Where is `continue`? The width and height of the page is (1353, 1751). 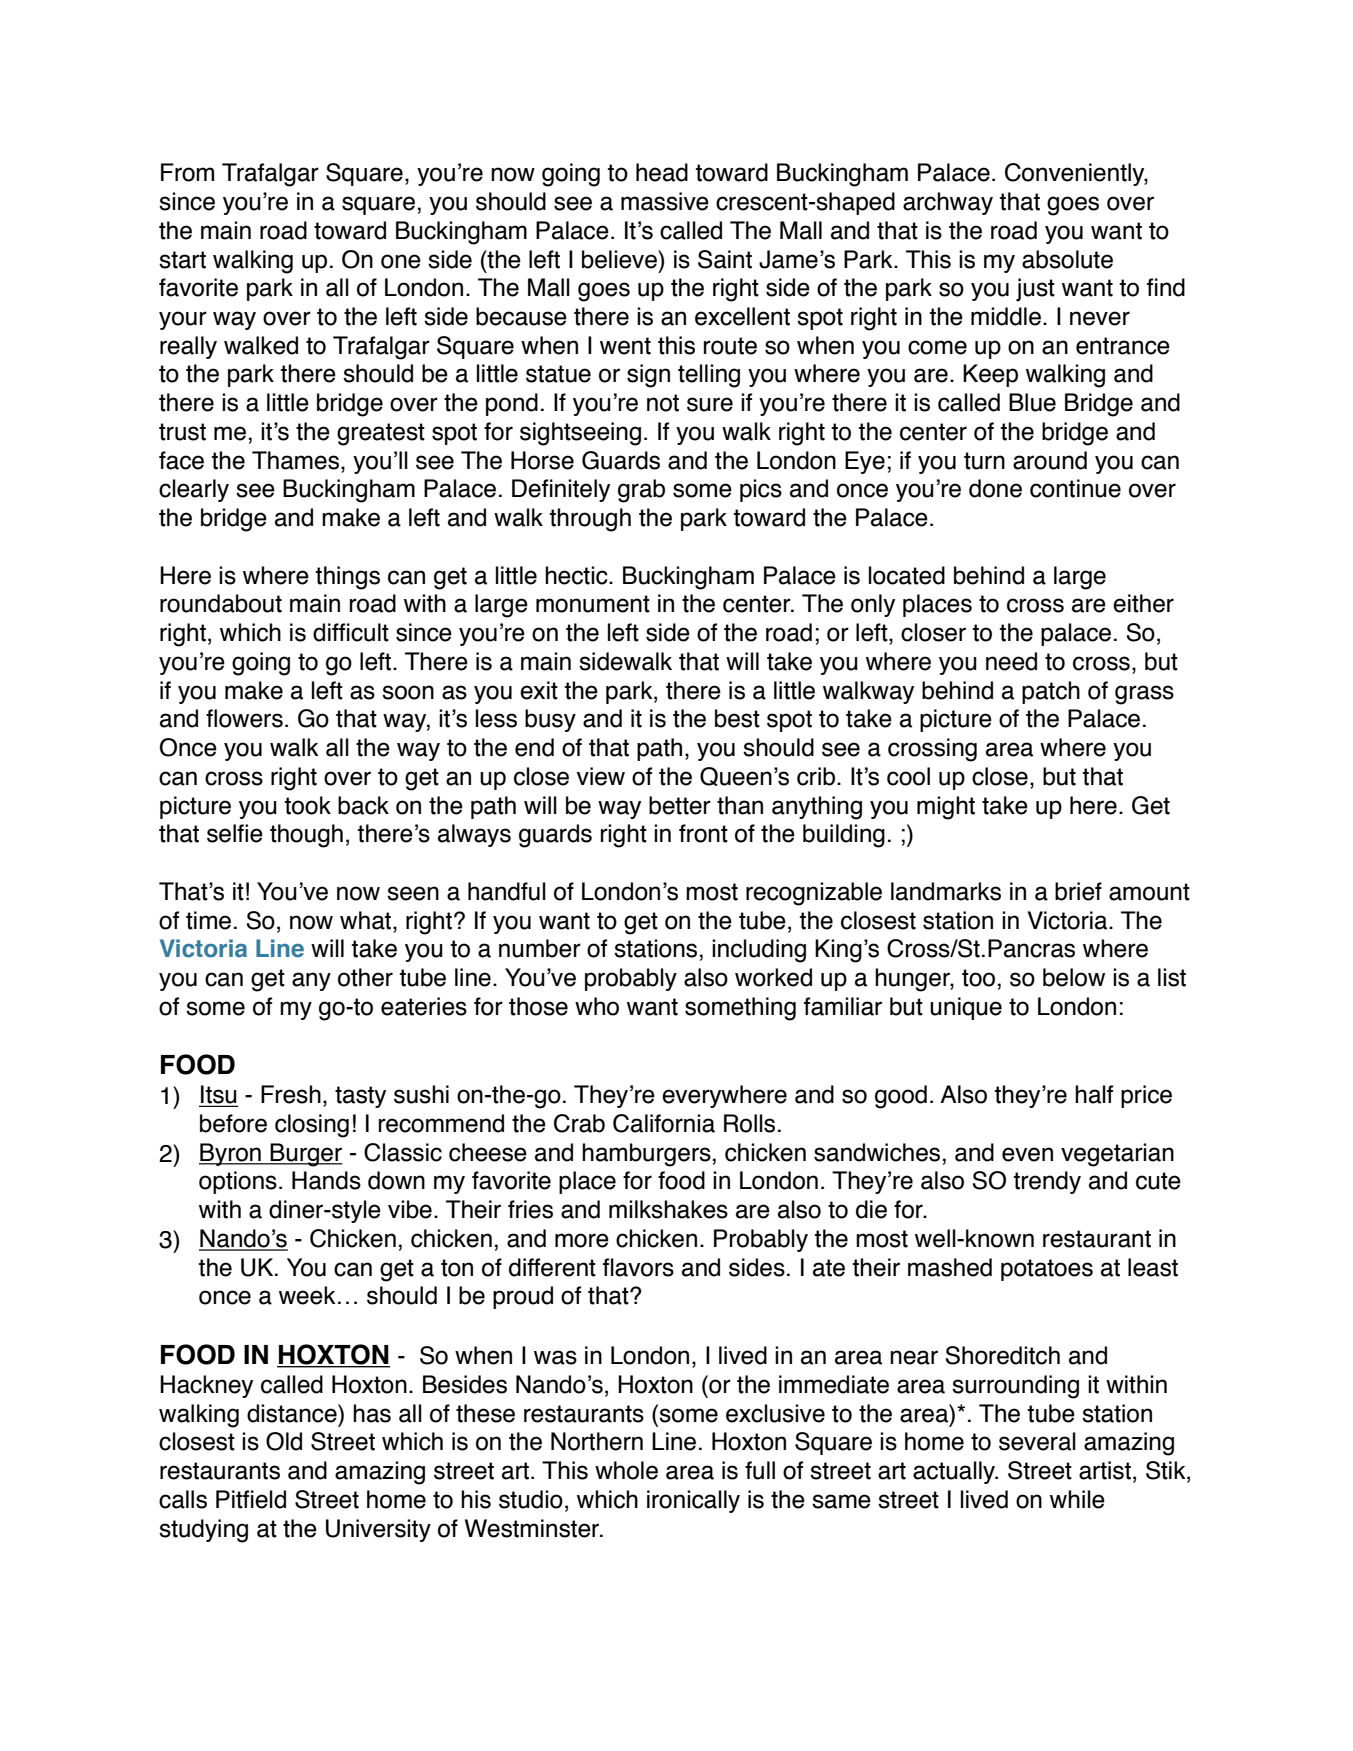 continue is located at coordinates (1075, 488).
